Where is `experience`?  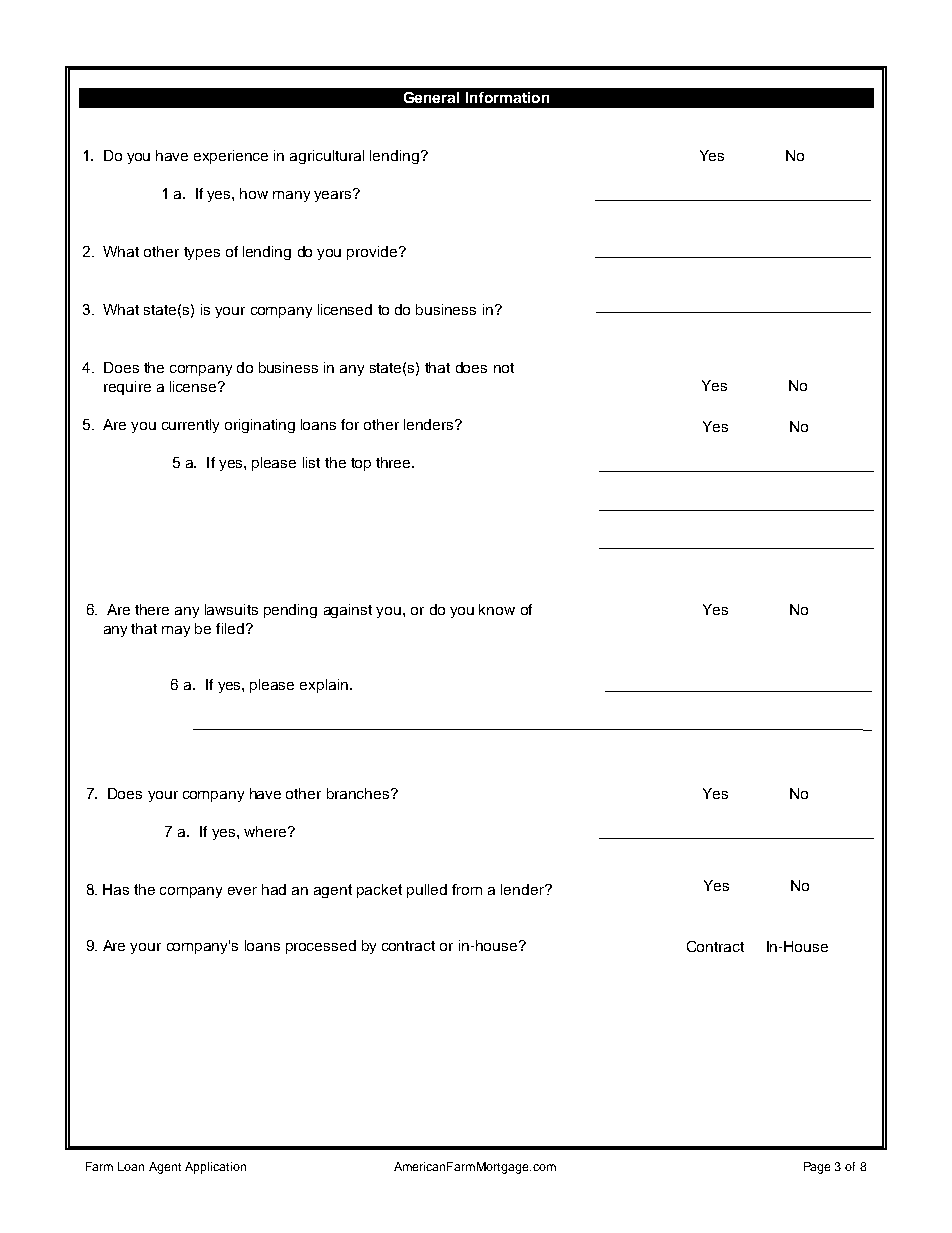 experience is located at coordinates (231, 157).
